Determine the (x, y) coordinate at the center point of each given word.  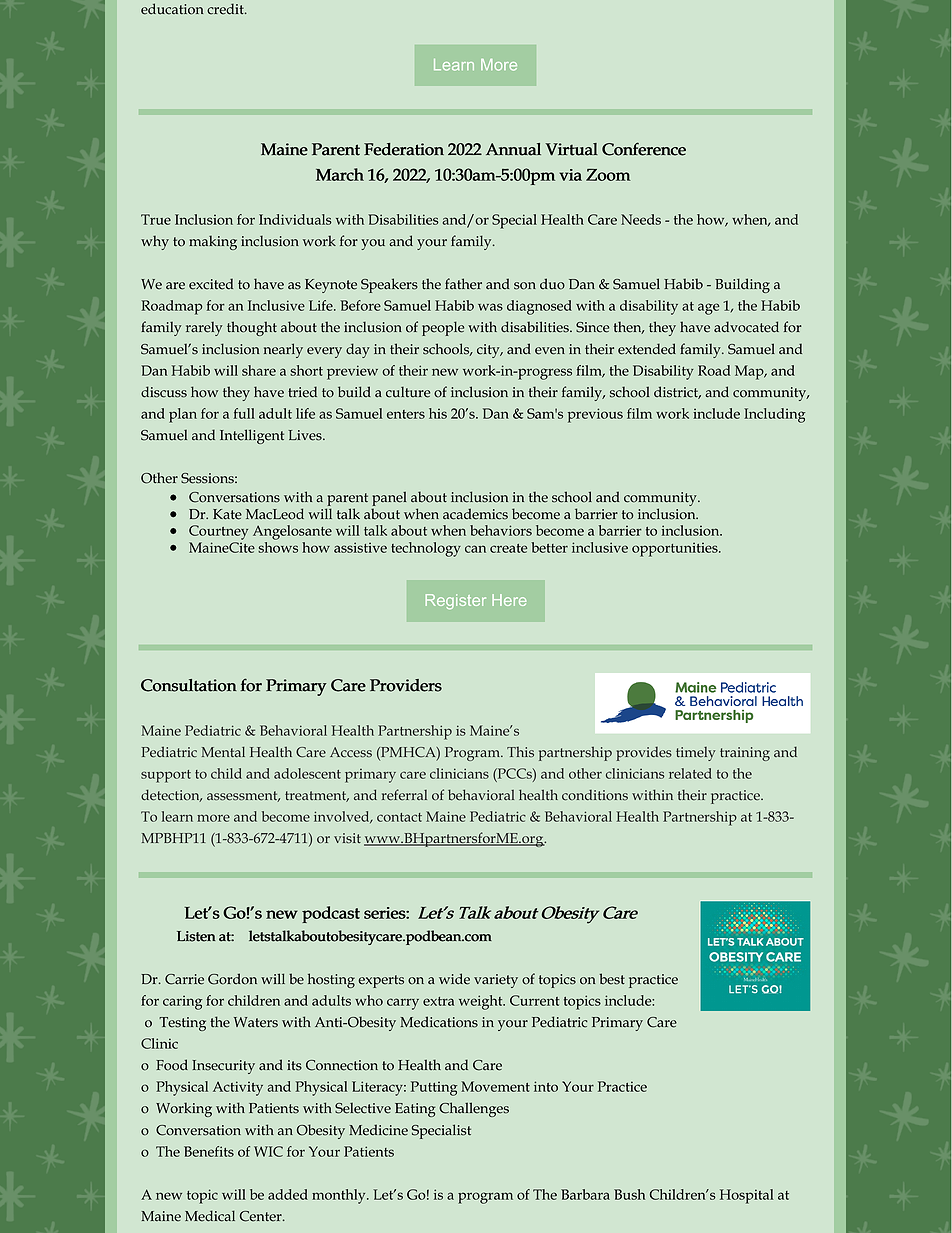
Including (774, 415)
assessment (243, 796)
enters (406, 414)
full (244, 413)
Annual (513, 149)
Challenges (474, 1109)
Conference (644, 149)
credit (226, 9)
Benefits (209, 1151)
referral (404, 795)
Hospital (746, 1196)
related (690, 773)
